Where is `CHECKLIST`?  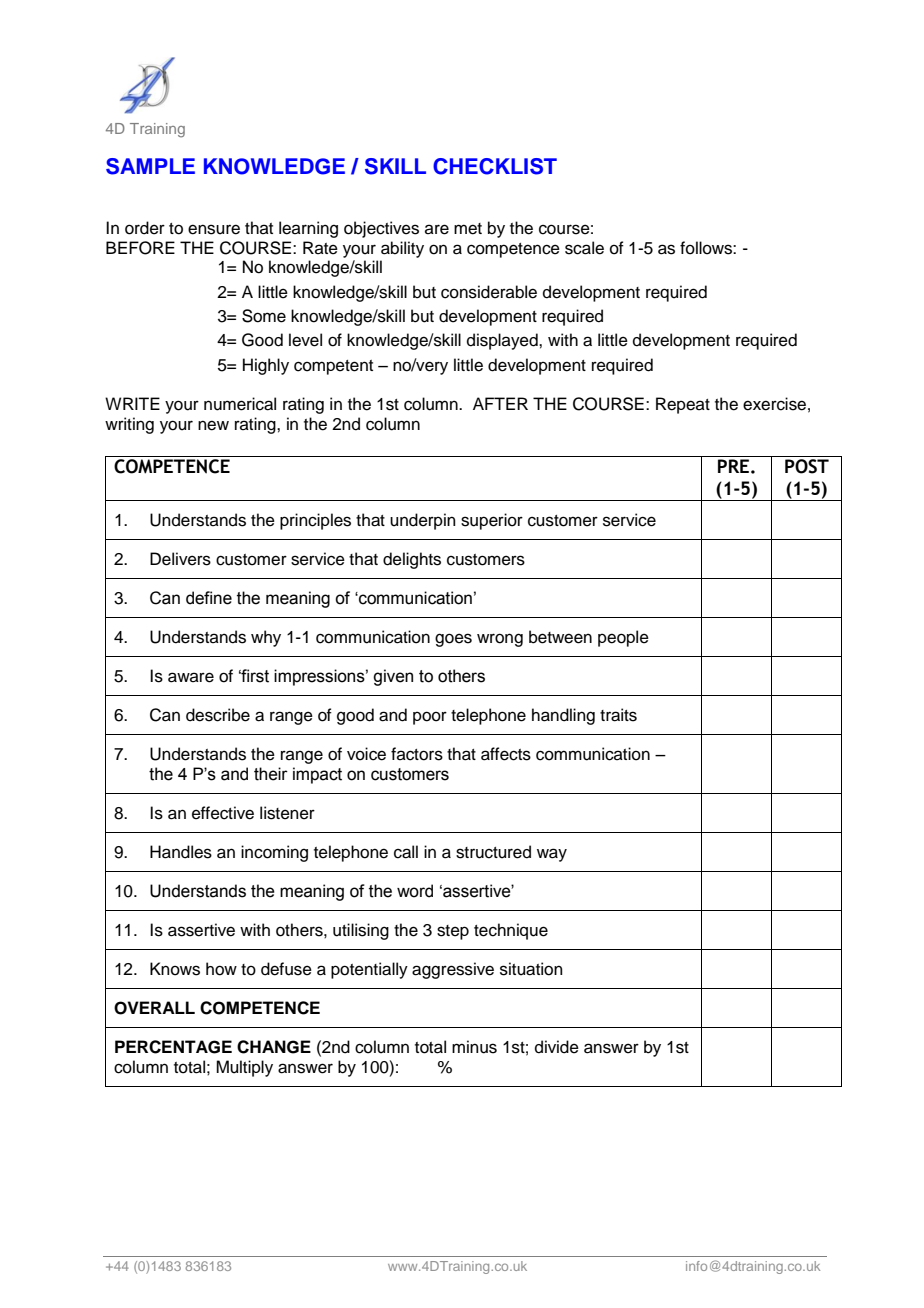
CHECKLIST is located at coordinates (495, 166).
